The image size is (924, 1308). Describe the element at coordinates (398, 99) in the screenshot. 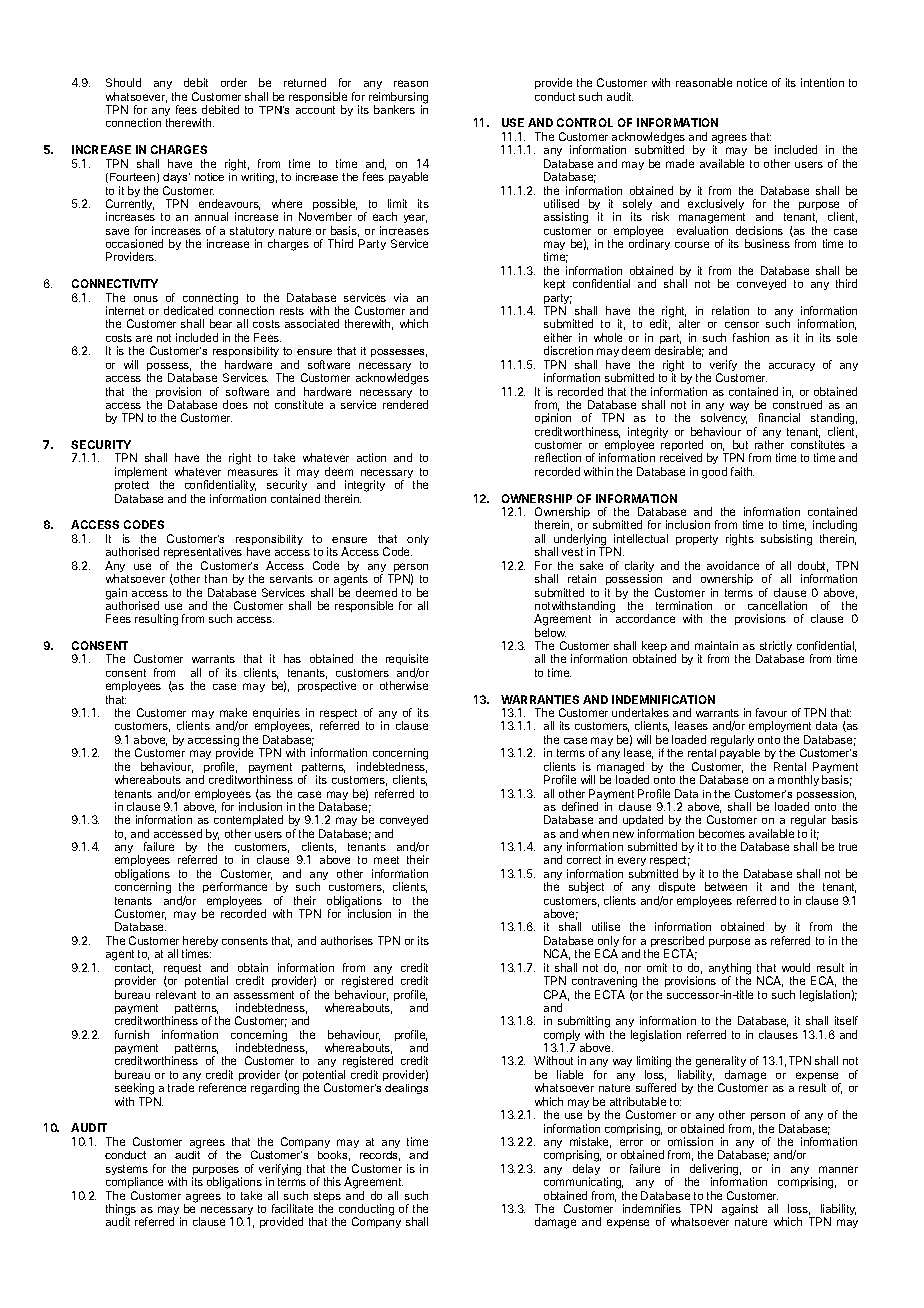

I see `reimbursing` at that location.
